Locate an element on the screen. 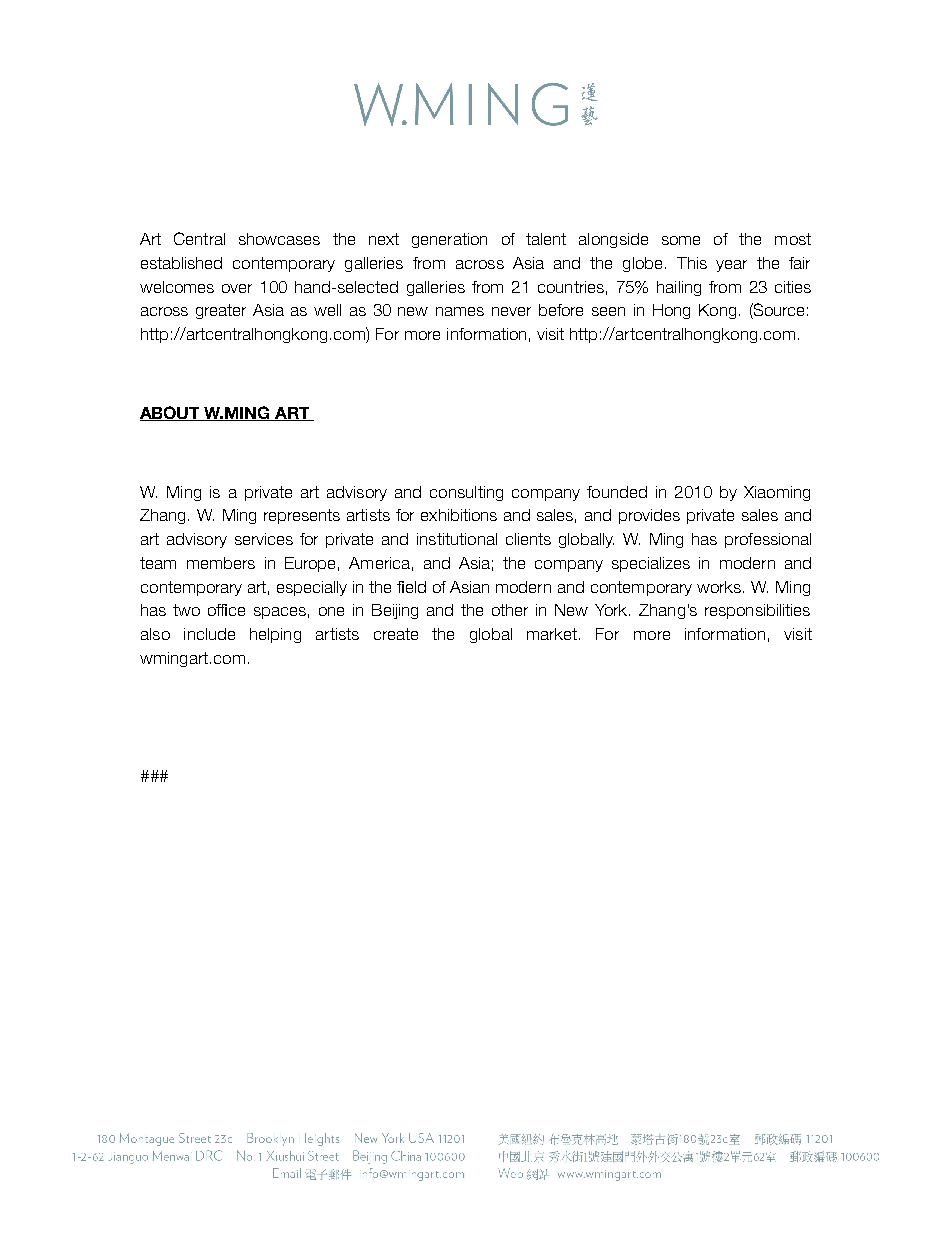 The image size is (952, 1233). ABOUT is located at coordinates (171, 413).
